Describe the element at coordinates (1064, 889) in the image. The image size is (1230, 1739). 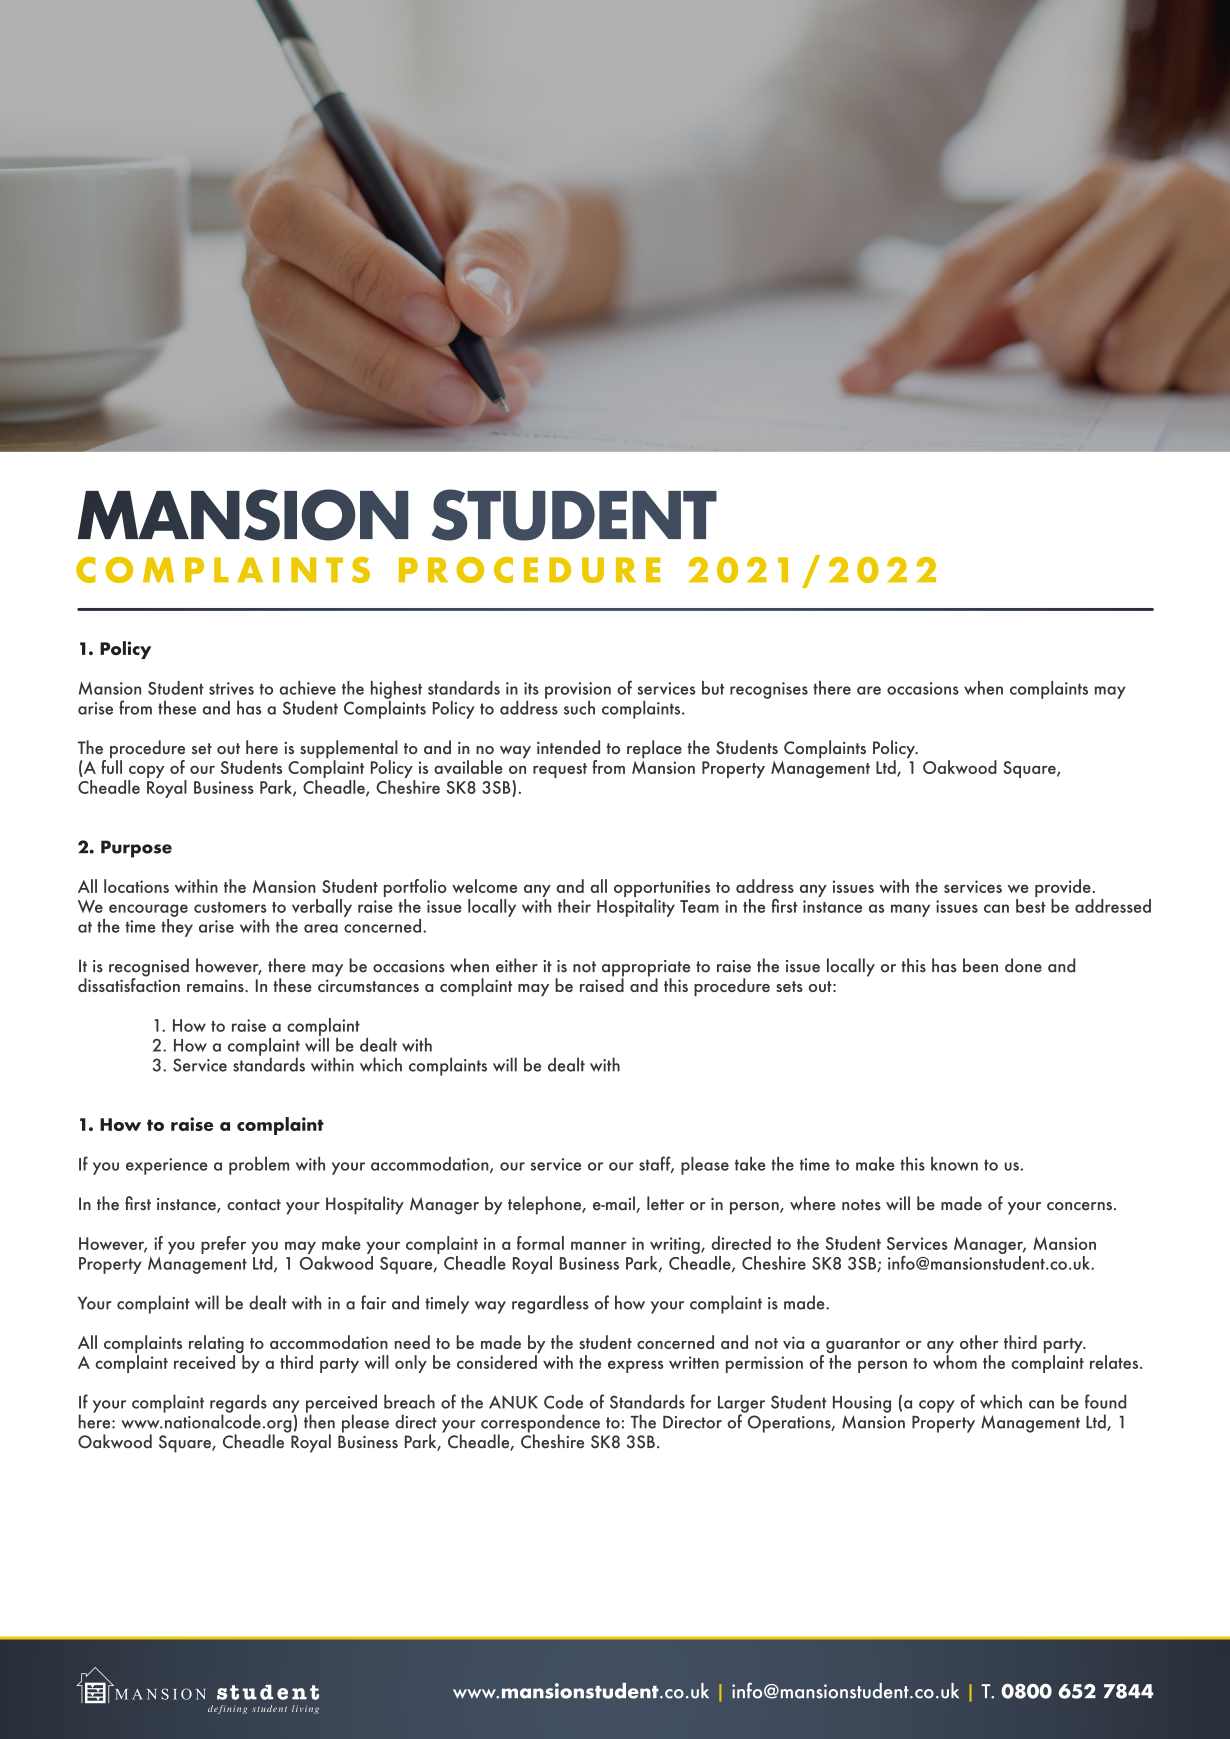
I see `provide` at that location.
